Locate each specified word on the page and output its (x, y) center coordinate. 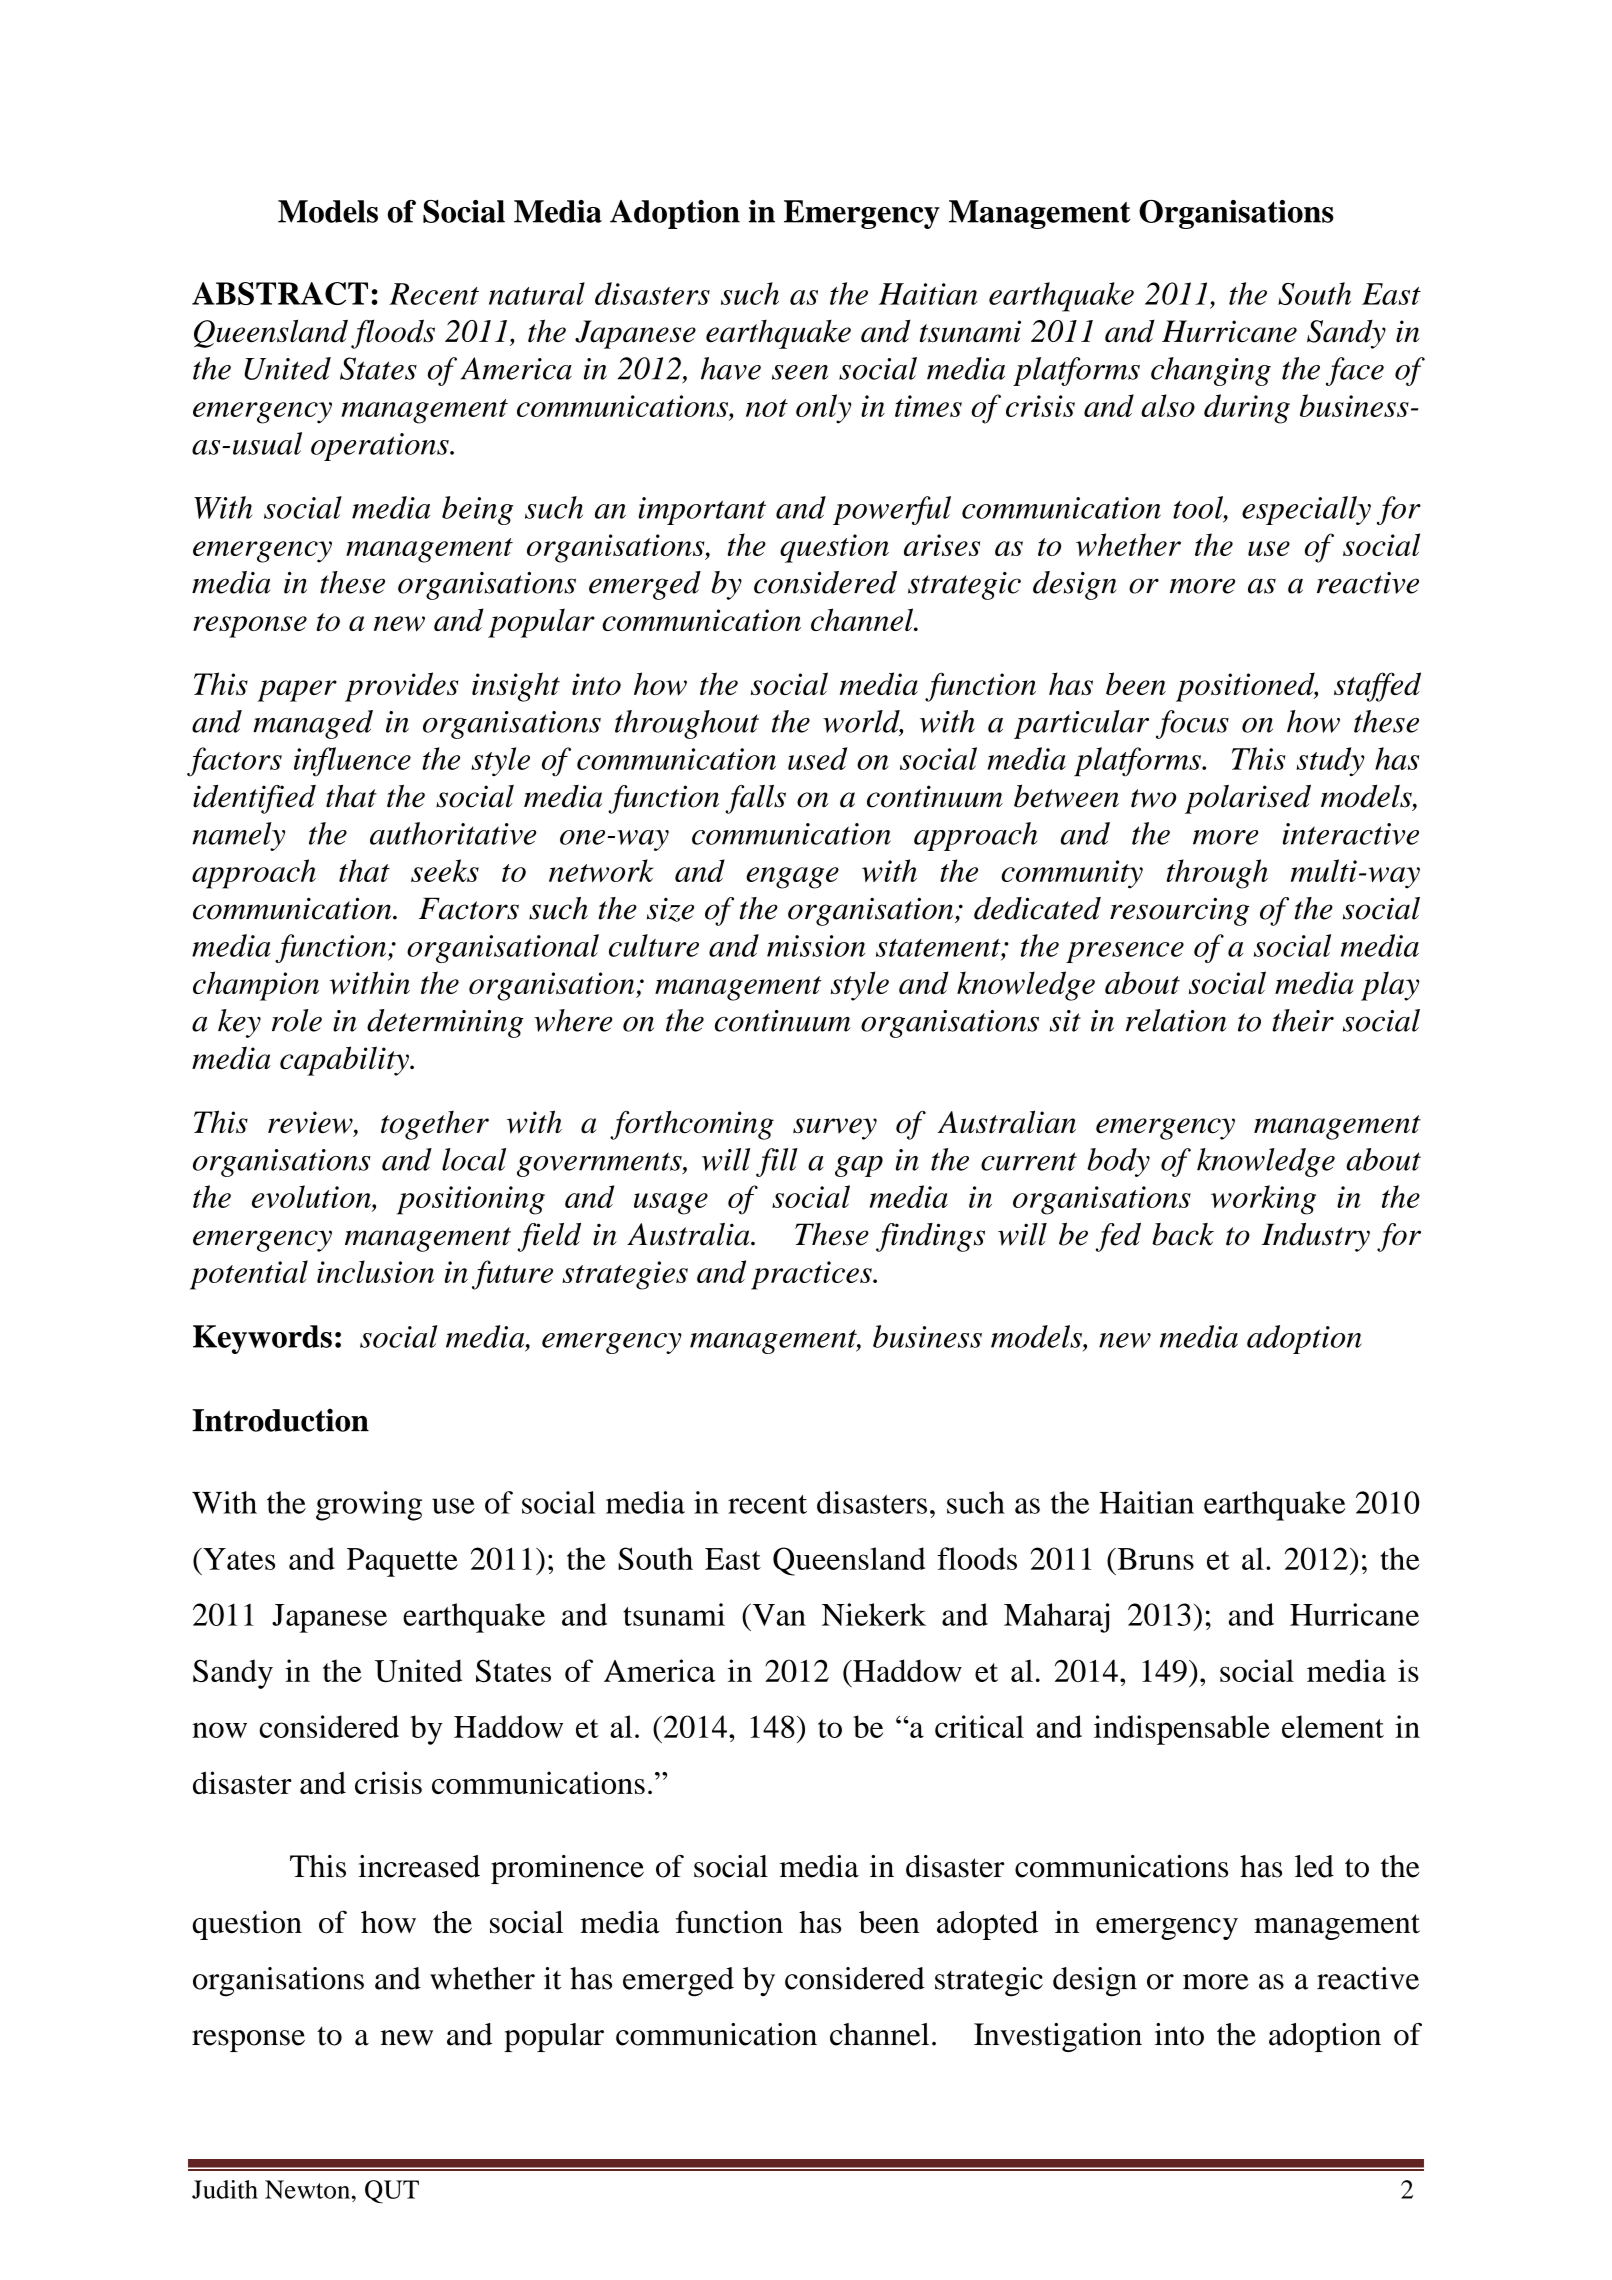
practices (812, 1275)
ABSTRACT (280, 293)
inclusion (375, 1271)
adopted (987, 1925)
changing (1211, 371)
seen (800, 372)
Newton (309, 2189)
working (1263, 1200)
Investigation (1058, 2037)
